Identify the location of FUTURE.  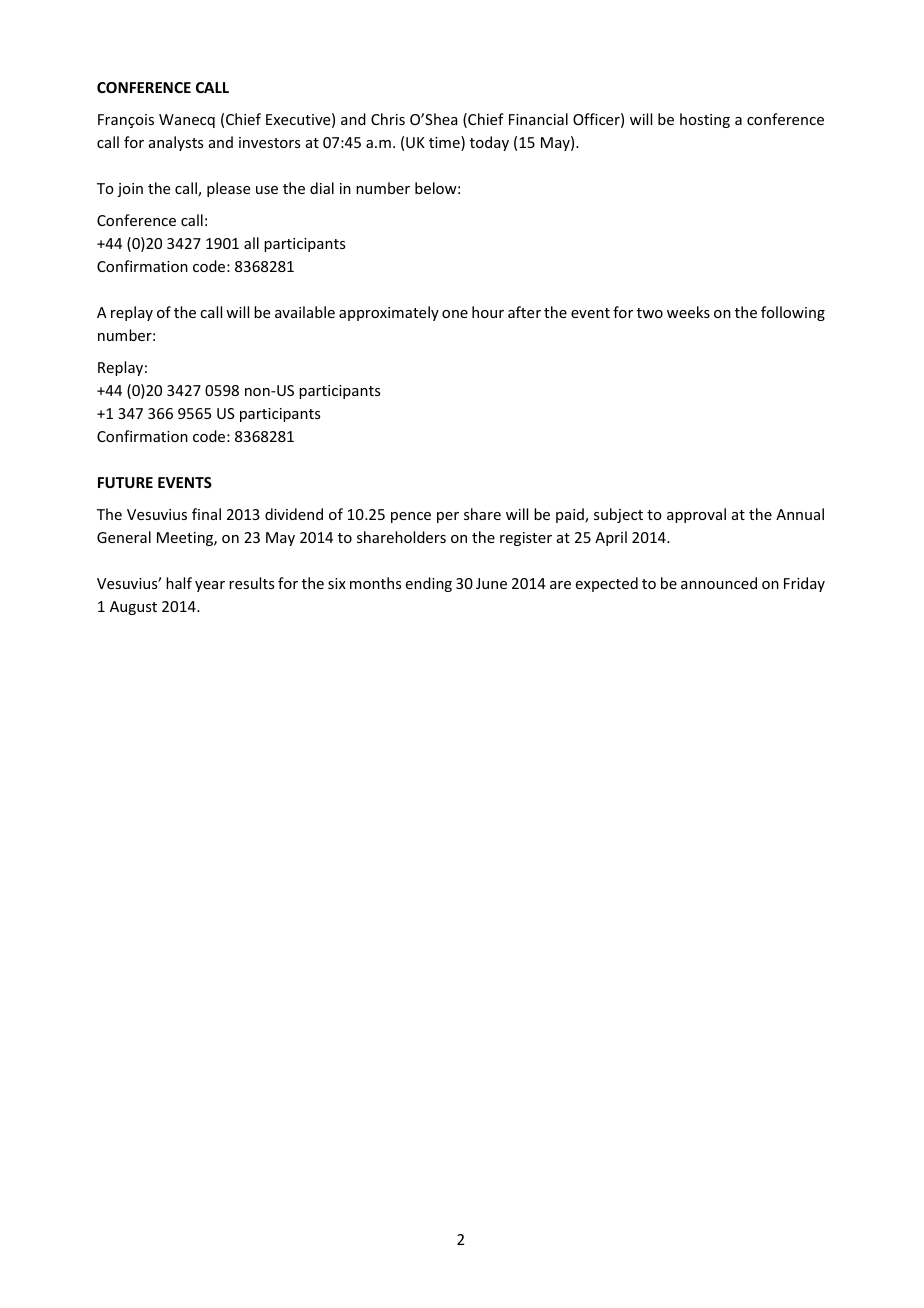
(125, 482).
